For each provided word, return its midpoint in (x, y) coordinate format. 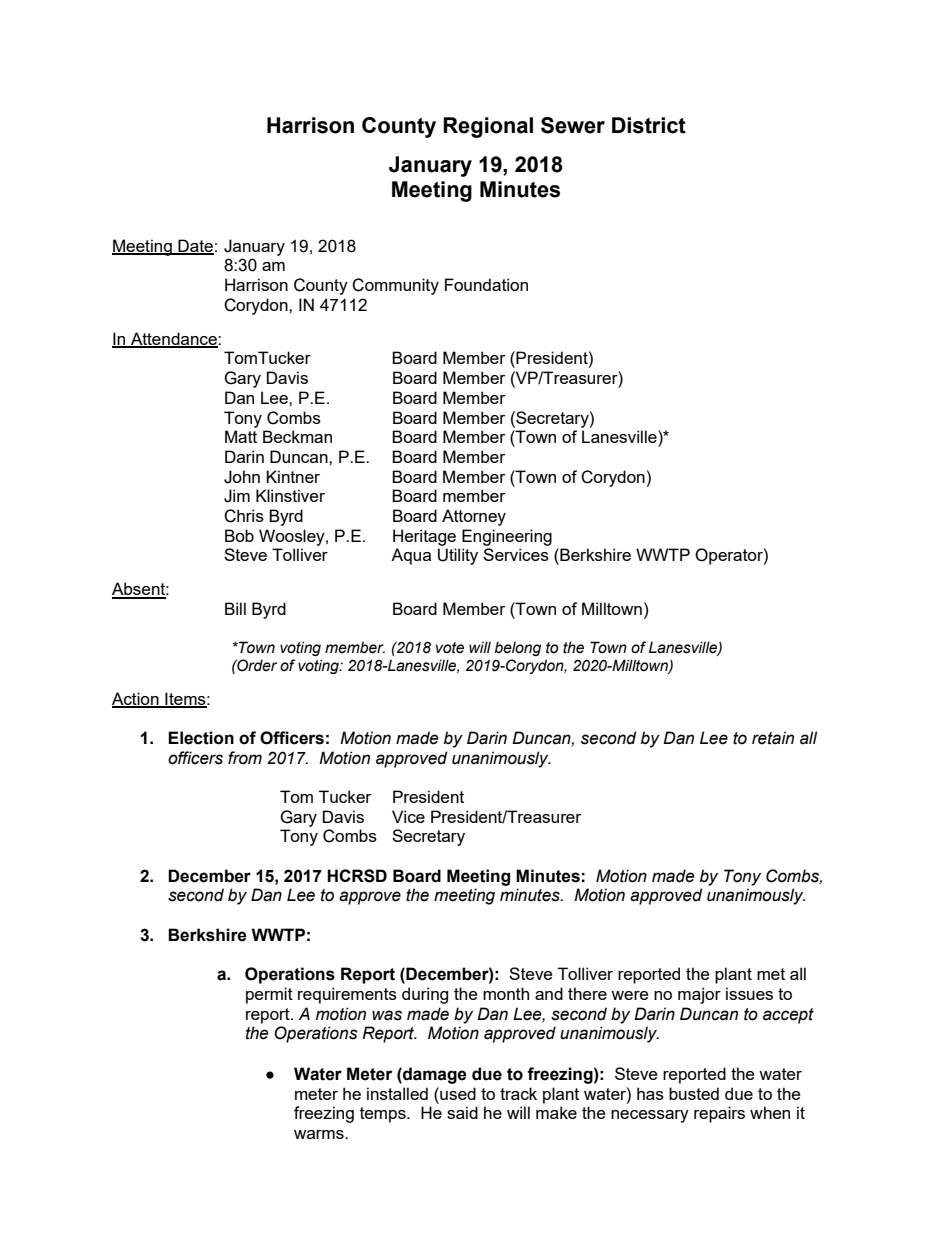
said (462, 1112)
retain (773, 738)
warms (320, 1134)
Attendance (174, 339)
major (699, 995)
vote (450, 648)
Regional (488, 127)
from (245, 758)
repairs (719, 1114)
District (649, 125)
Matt (241, 436)
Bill (235, 608)
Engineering (507, 537)
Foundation (486, 284)
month (506, 993)
